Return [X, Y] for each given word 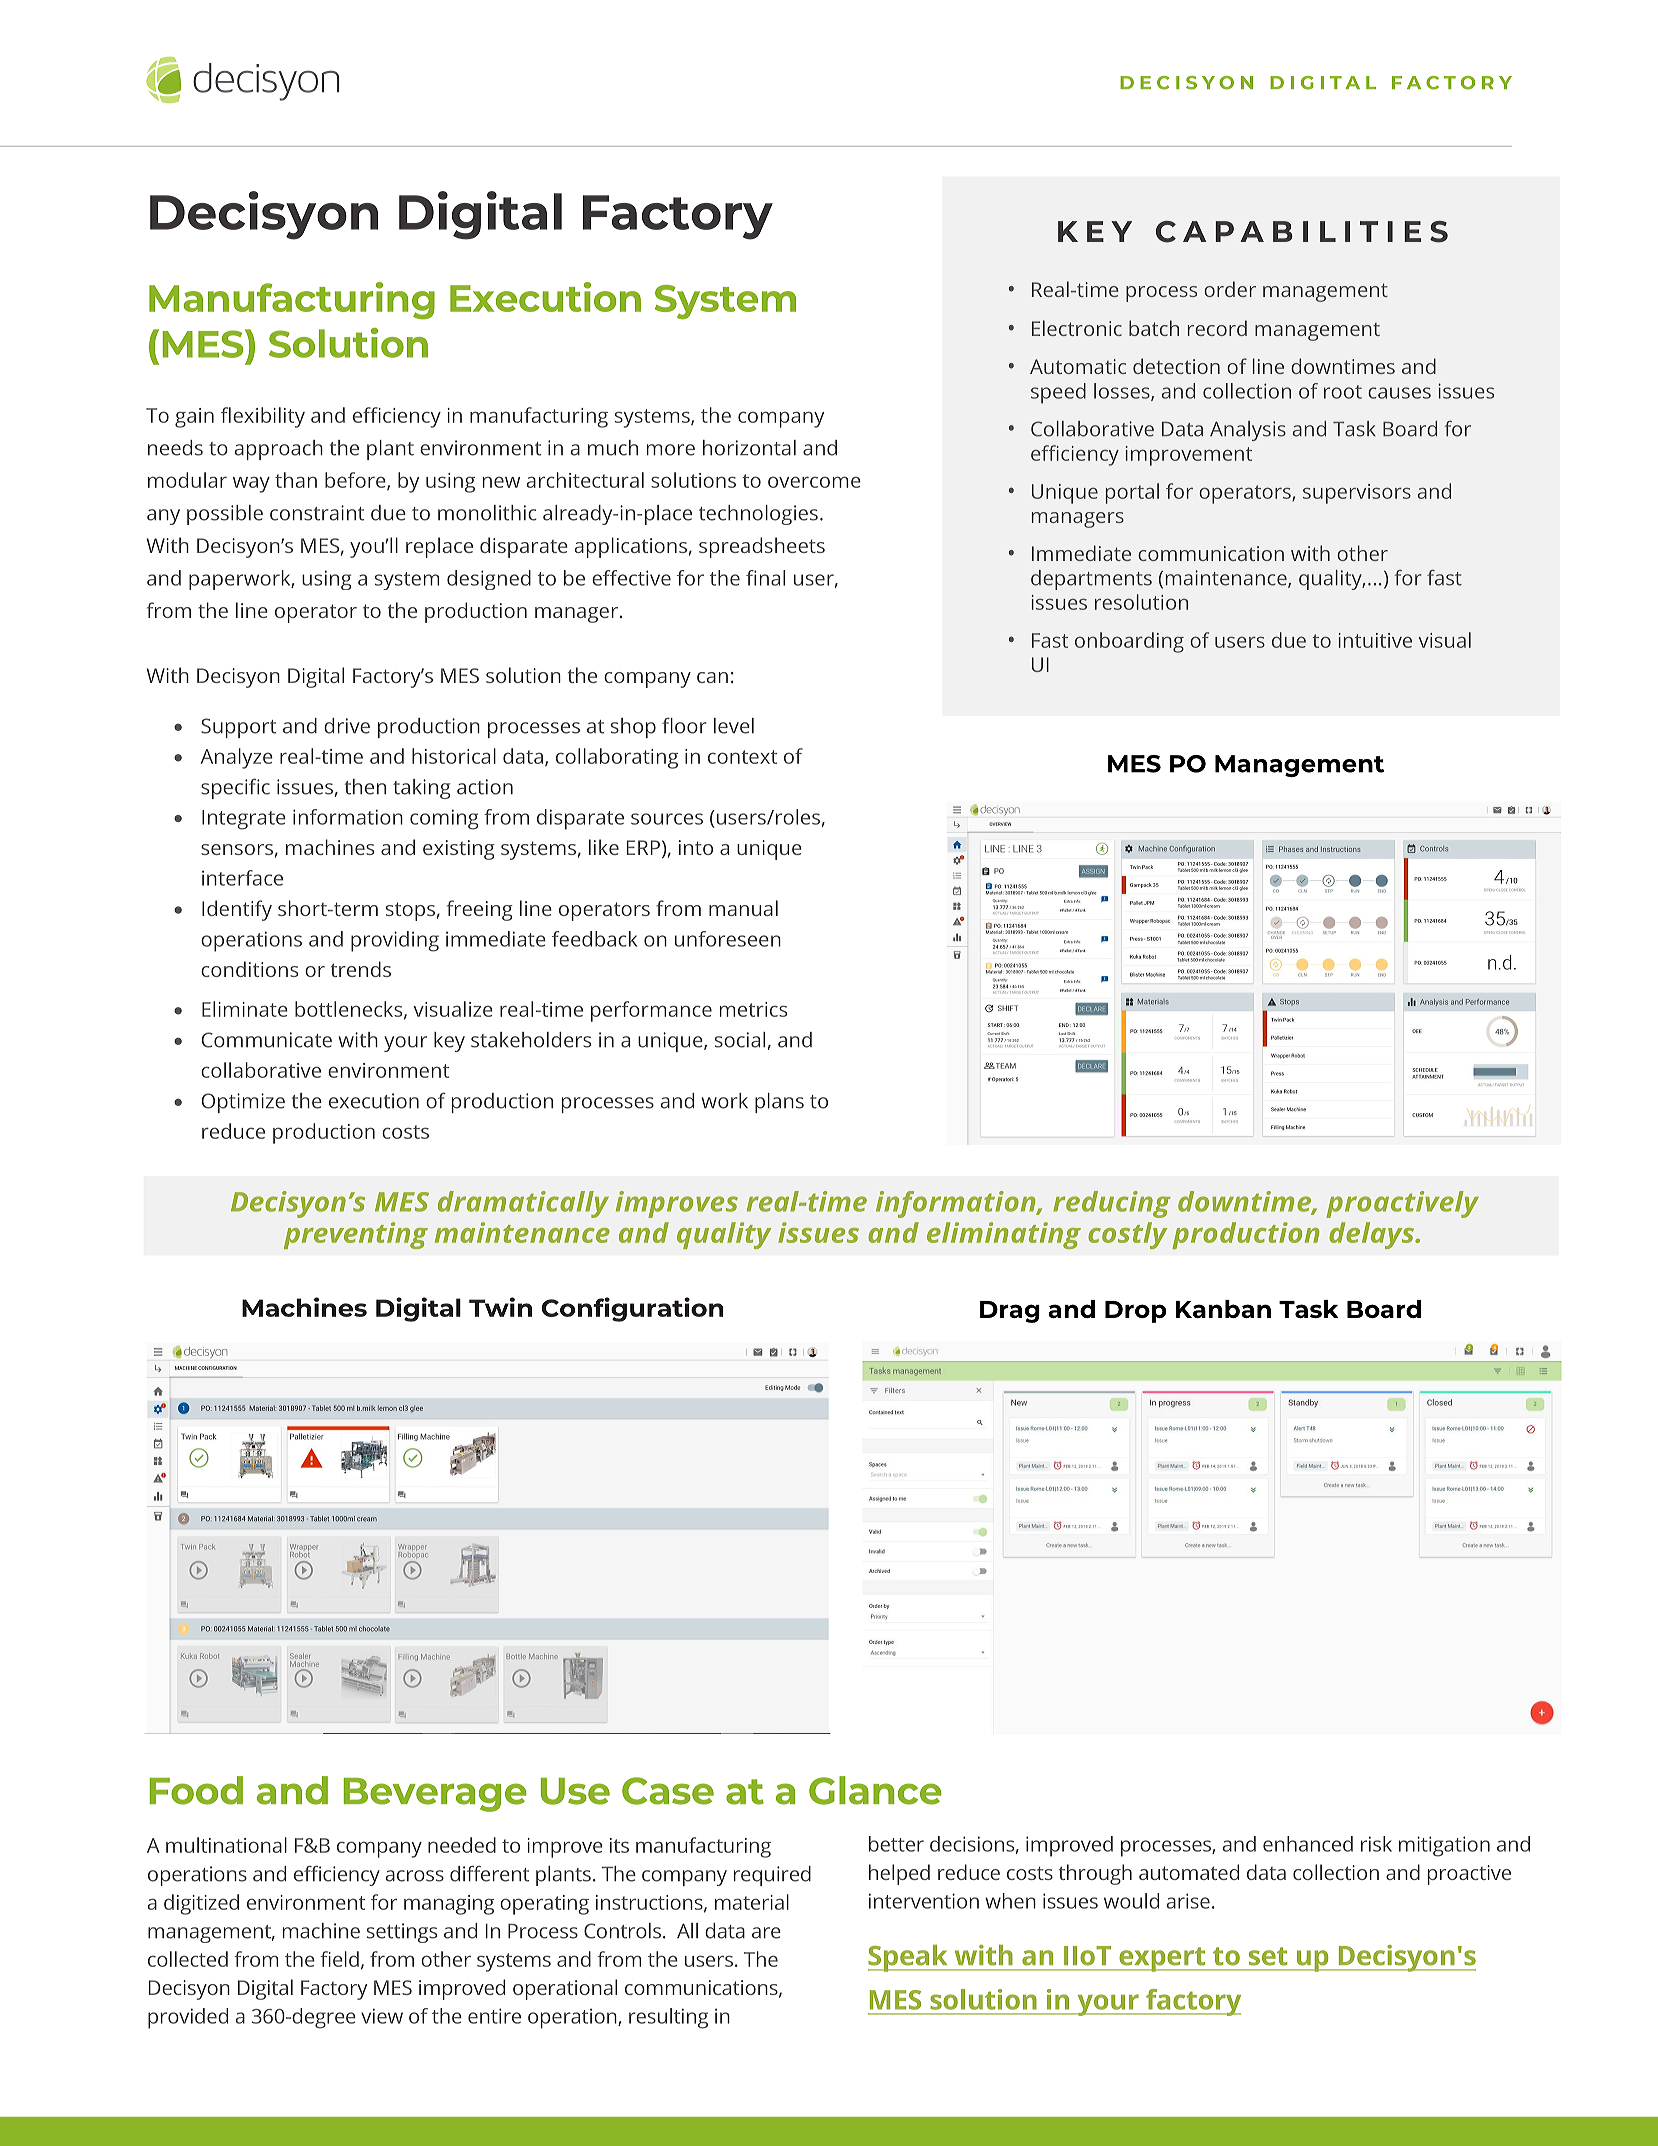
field [339, 1959]
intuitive [1375, 640]
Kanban [1223, 1309]
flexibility [263, 417]
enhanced [1308, 1844]
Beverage [435, 1795]
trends [361, 969]
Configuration [632, 1309]
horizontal [749, 448]
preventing [356, 1235]
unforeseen [728, 939]
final [765, 578]
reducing [1112, 1204]
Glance [875, 1790]
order [1230, 289]
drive [347, 726]
